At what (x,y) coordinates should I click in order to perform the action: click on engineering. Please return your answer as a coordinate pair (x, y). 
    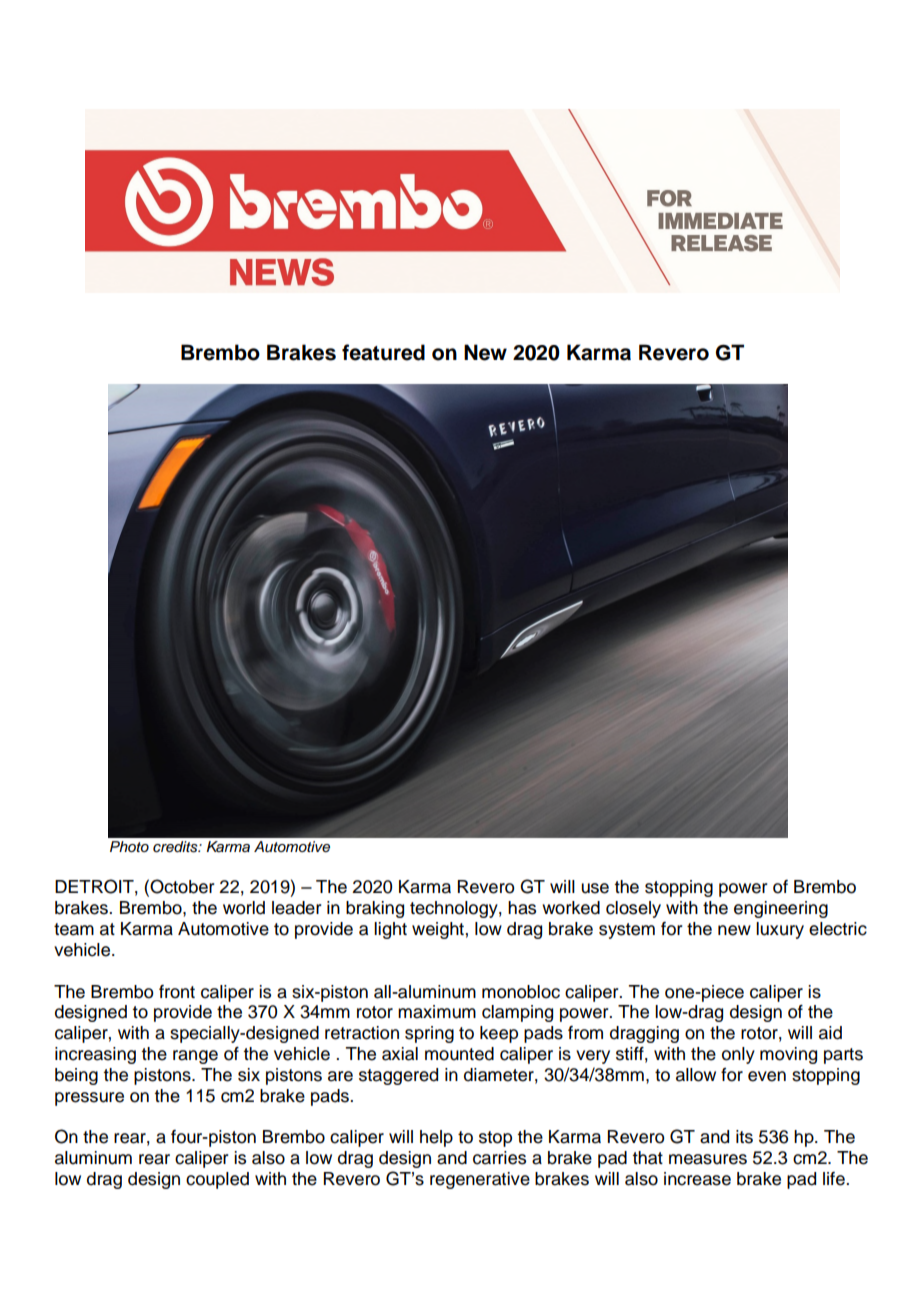
    Looking at the image, I should click on (781, 909).
